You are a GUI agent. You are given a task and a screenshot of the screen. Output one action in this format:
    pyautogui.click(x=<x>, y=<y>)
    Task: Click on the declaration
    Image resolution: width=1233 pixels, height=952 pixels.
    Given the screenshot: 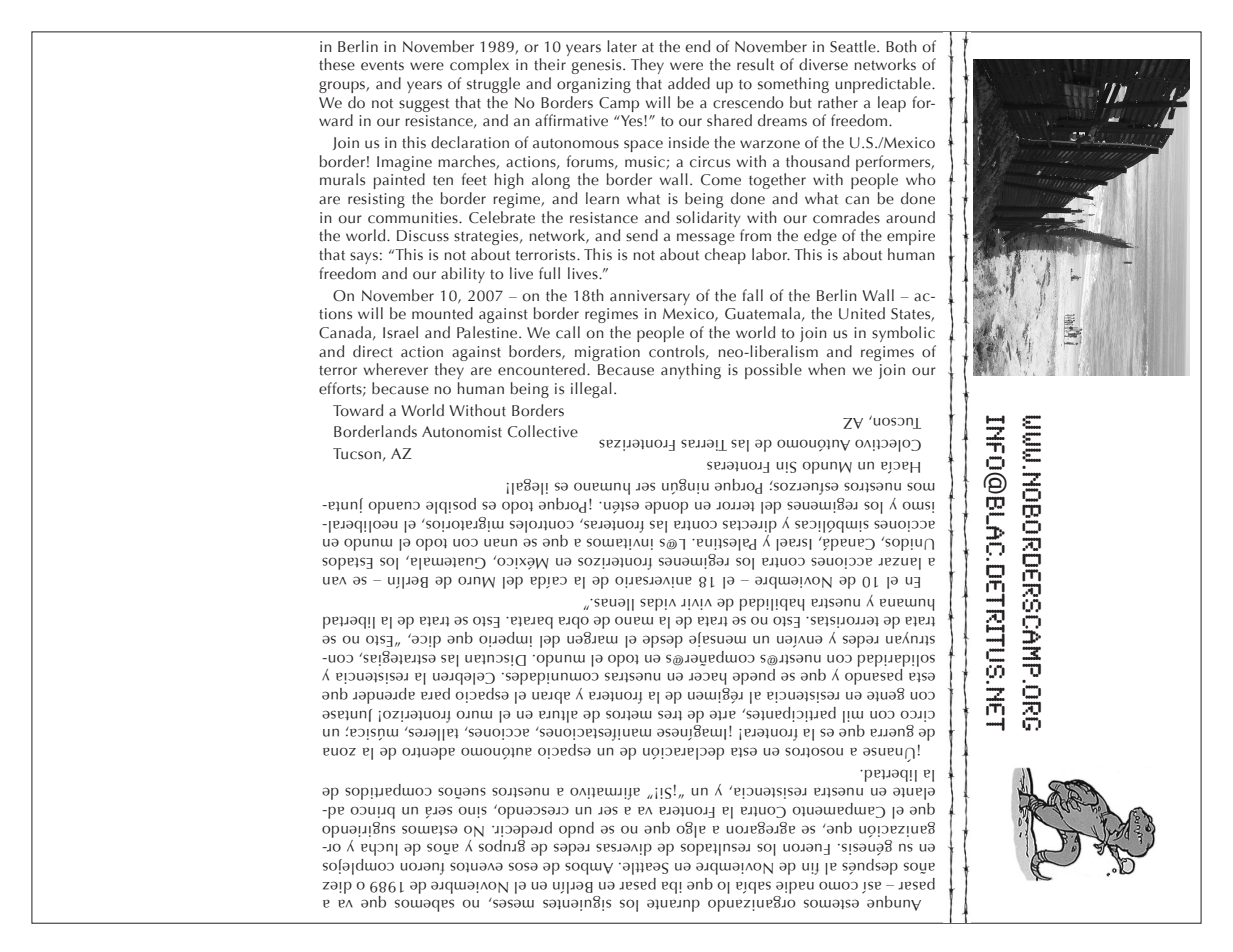 What is the action you would take?
    pyautogui.click(x=470, y=142)
